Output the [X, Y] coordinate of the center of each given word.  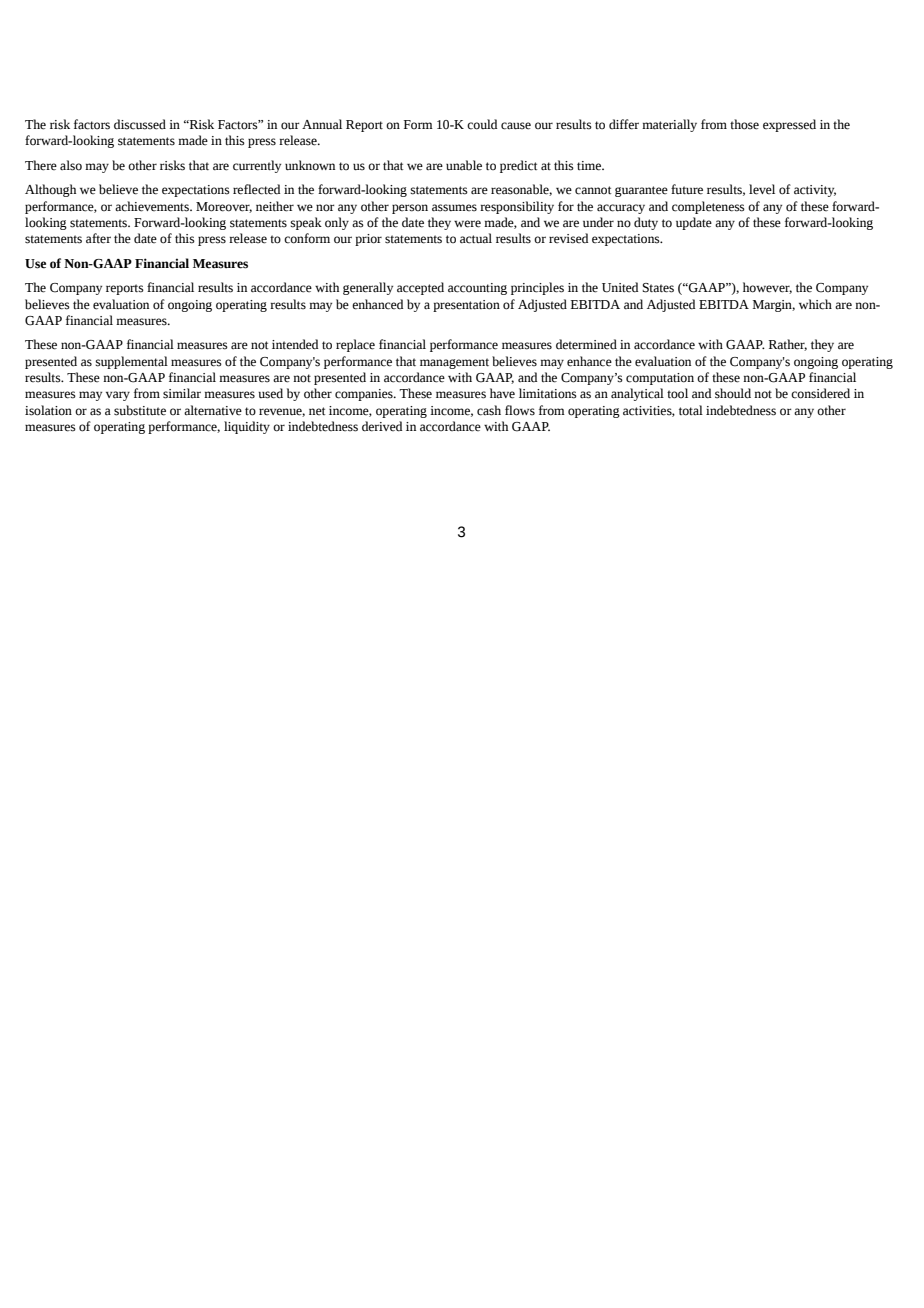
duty [646, 223]
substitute [140, 410]
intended [295, 344]
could [482, 124]
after [98, 238]
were [467, 224]
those [744, 124]
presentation [466, 306]
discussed [140, 124]
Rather [788, 345]
